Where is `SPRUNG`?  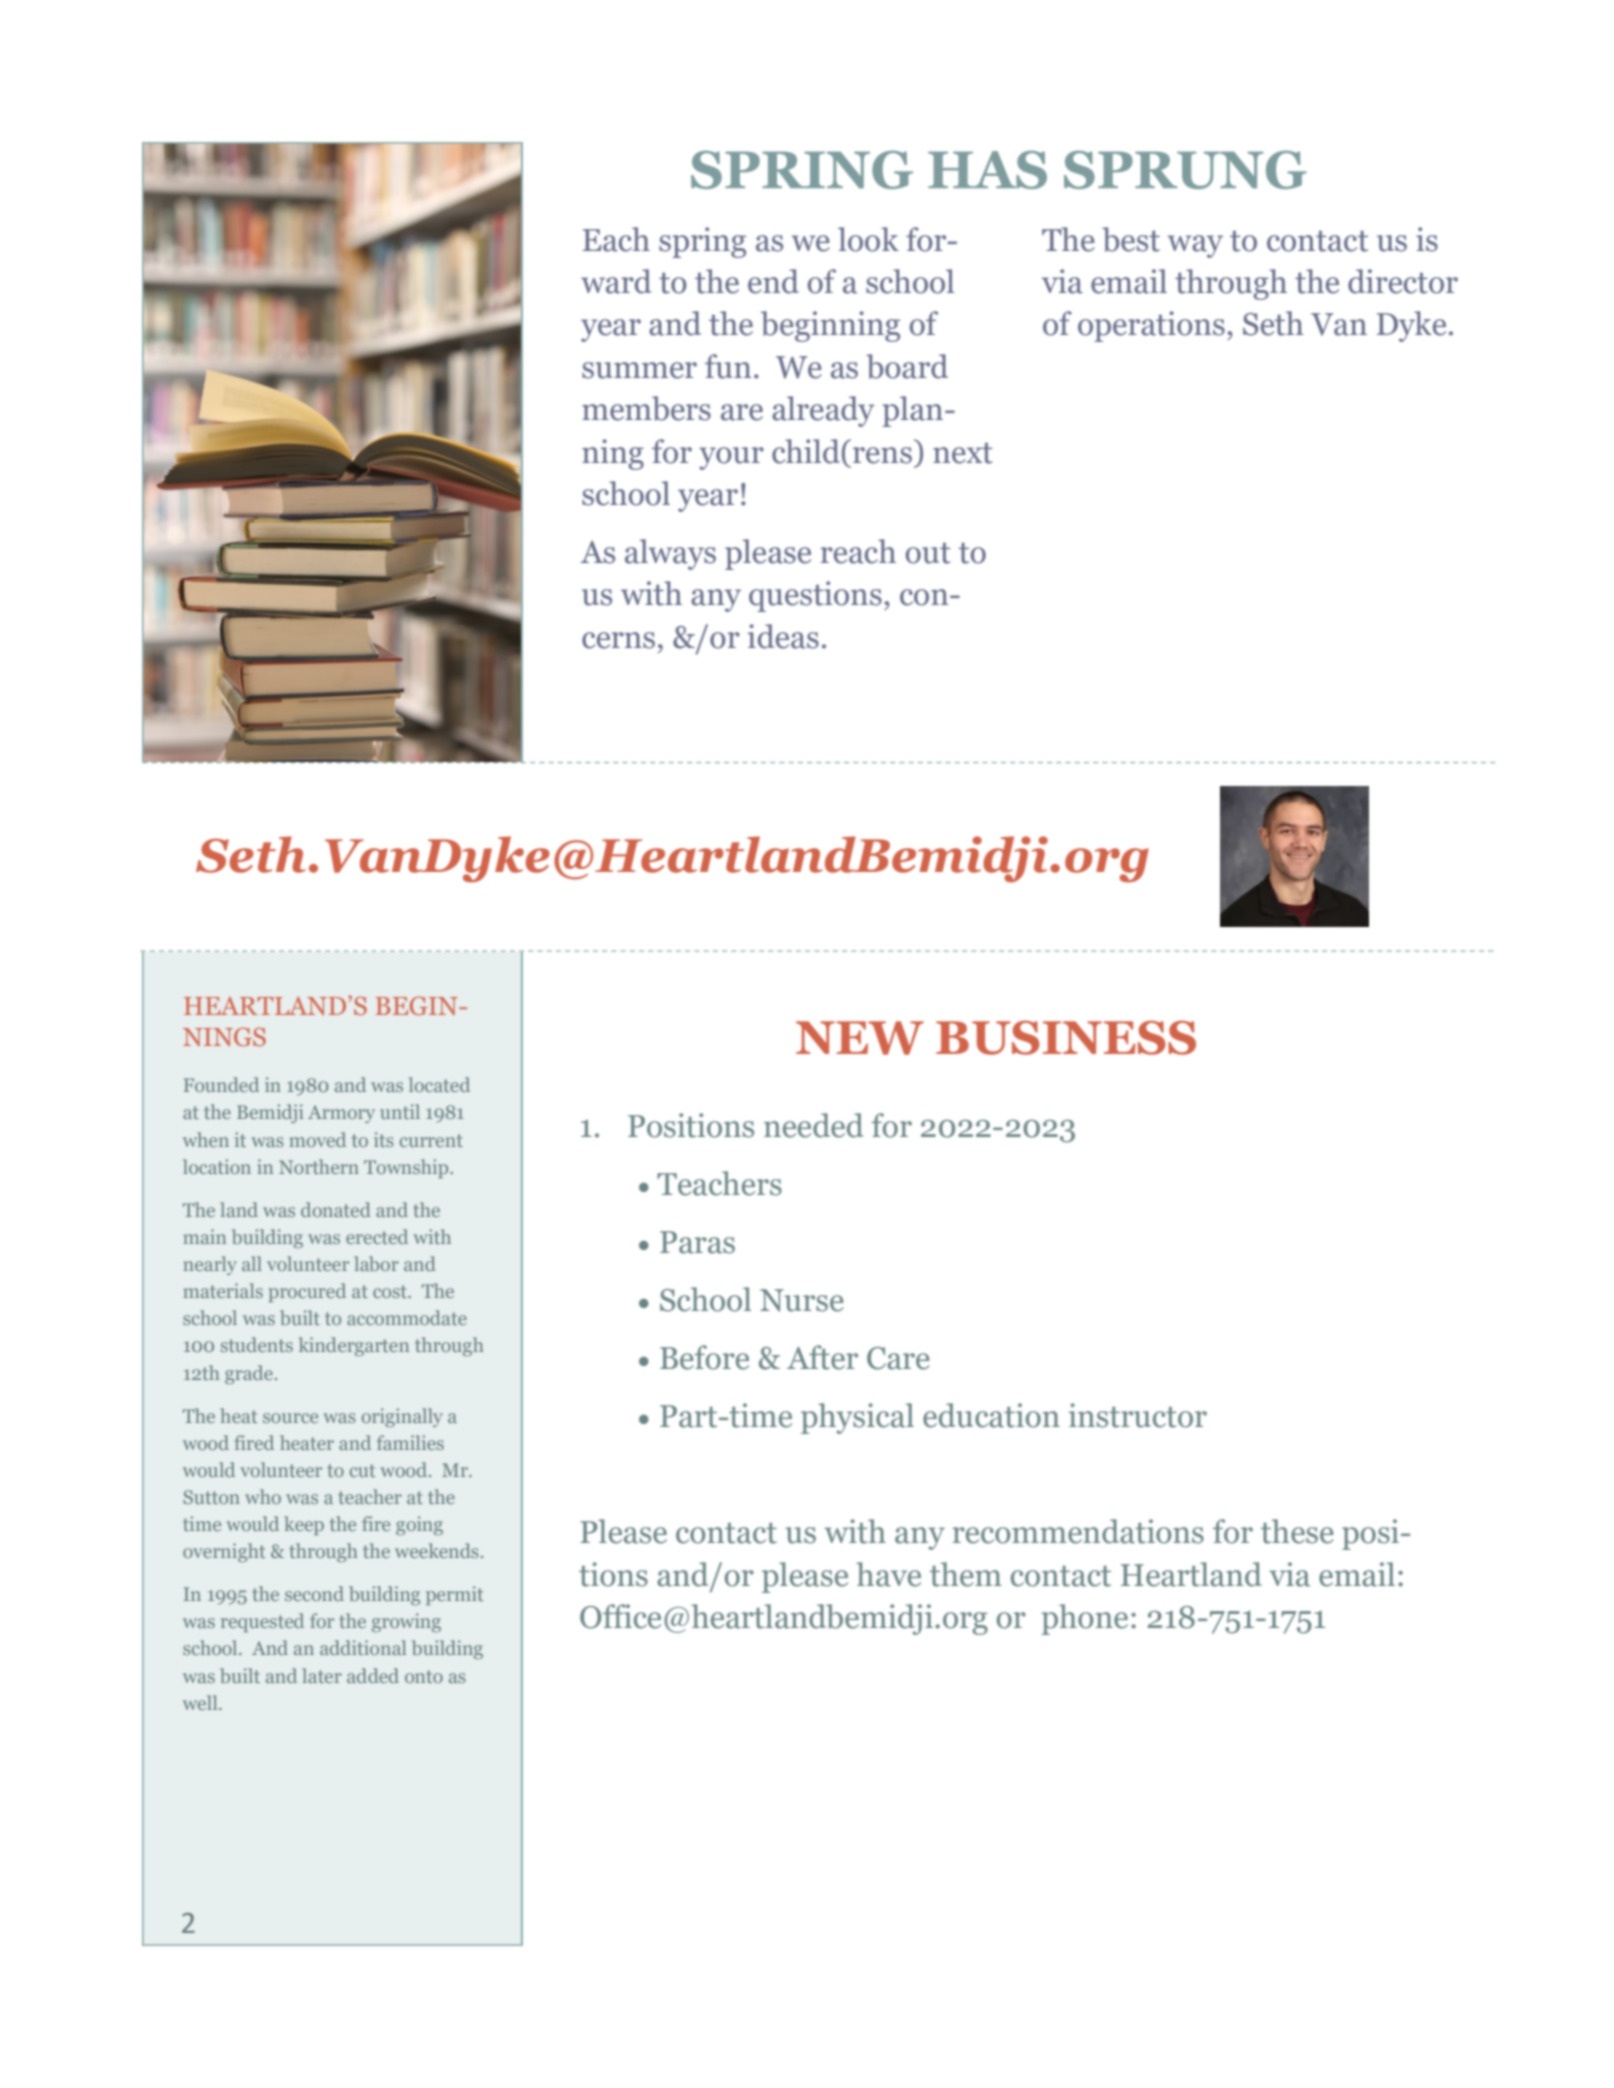
SPRUNG is located at coordinates (1185, 170).
